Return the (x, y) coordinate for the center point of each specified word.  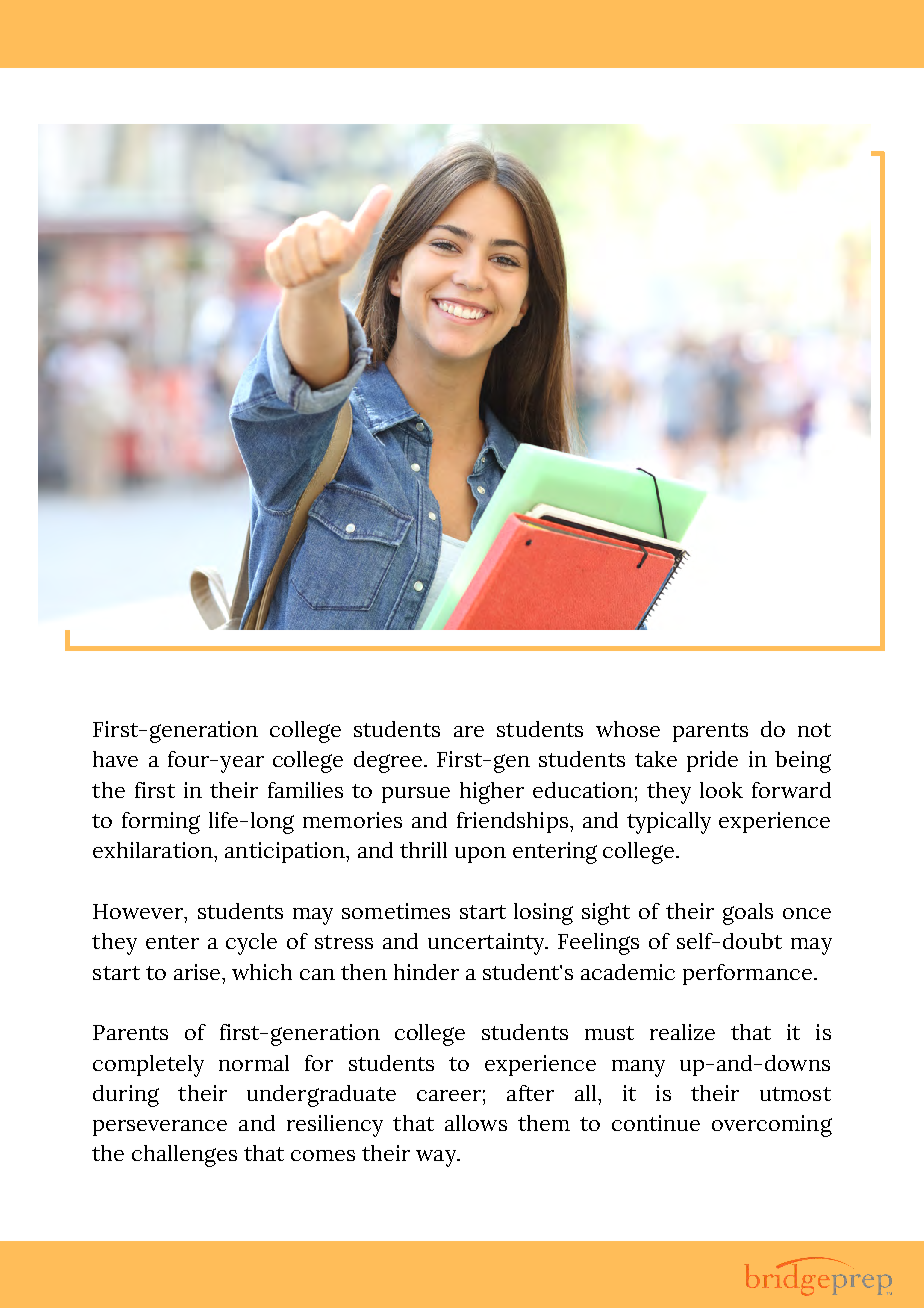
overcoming (772, 1126)
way (437, 1158)
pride (712, 761)
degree (388, 762)
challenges (184, 1156)
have (115, 759)
